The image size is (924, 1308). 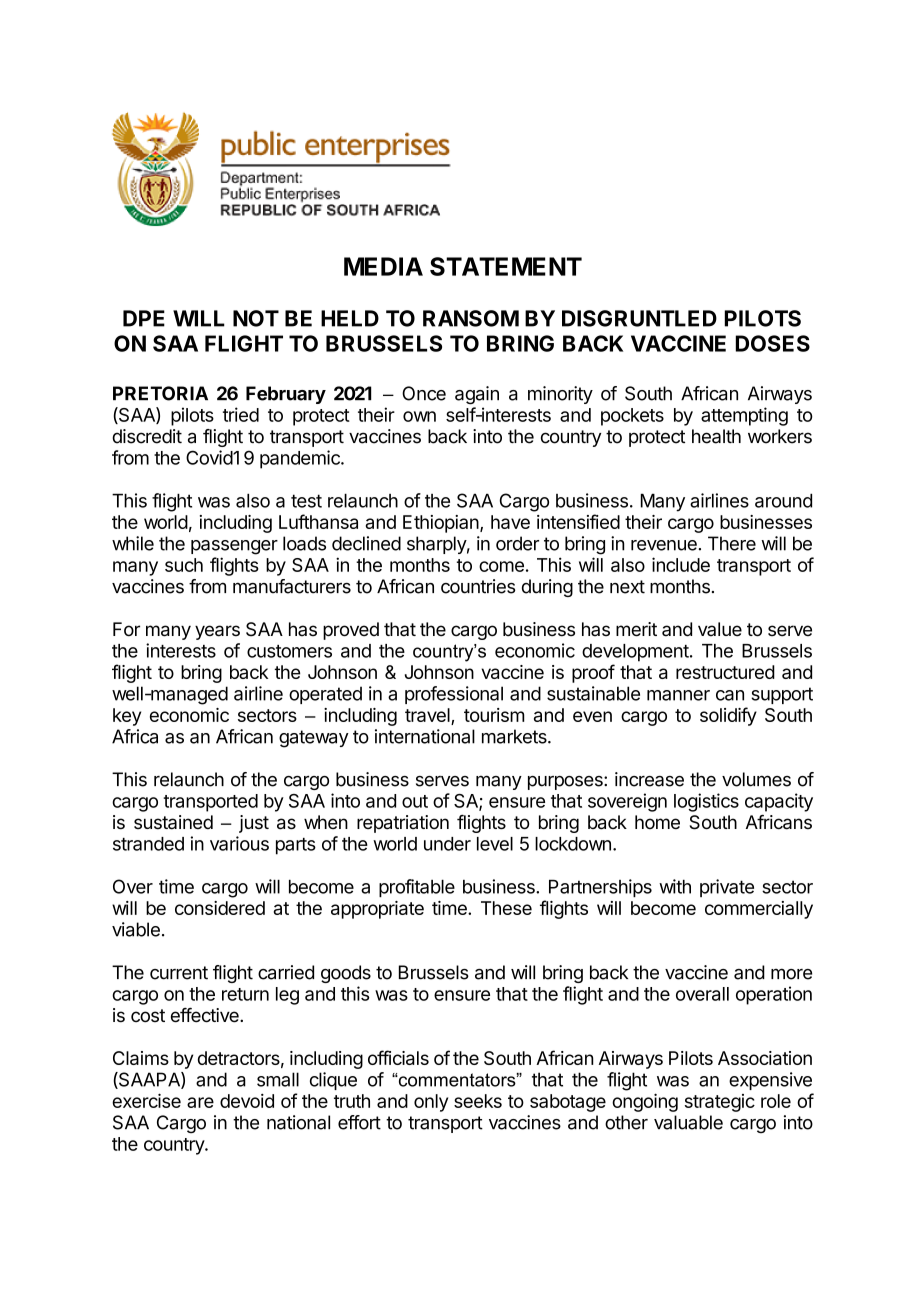 What do you see at coordinates (200, 1102) in the screenshot?
I see `are` at bounding box center [200, 1102].
